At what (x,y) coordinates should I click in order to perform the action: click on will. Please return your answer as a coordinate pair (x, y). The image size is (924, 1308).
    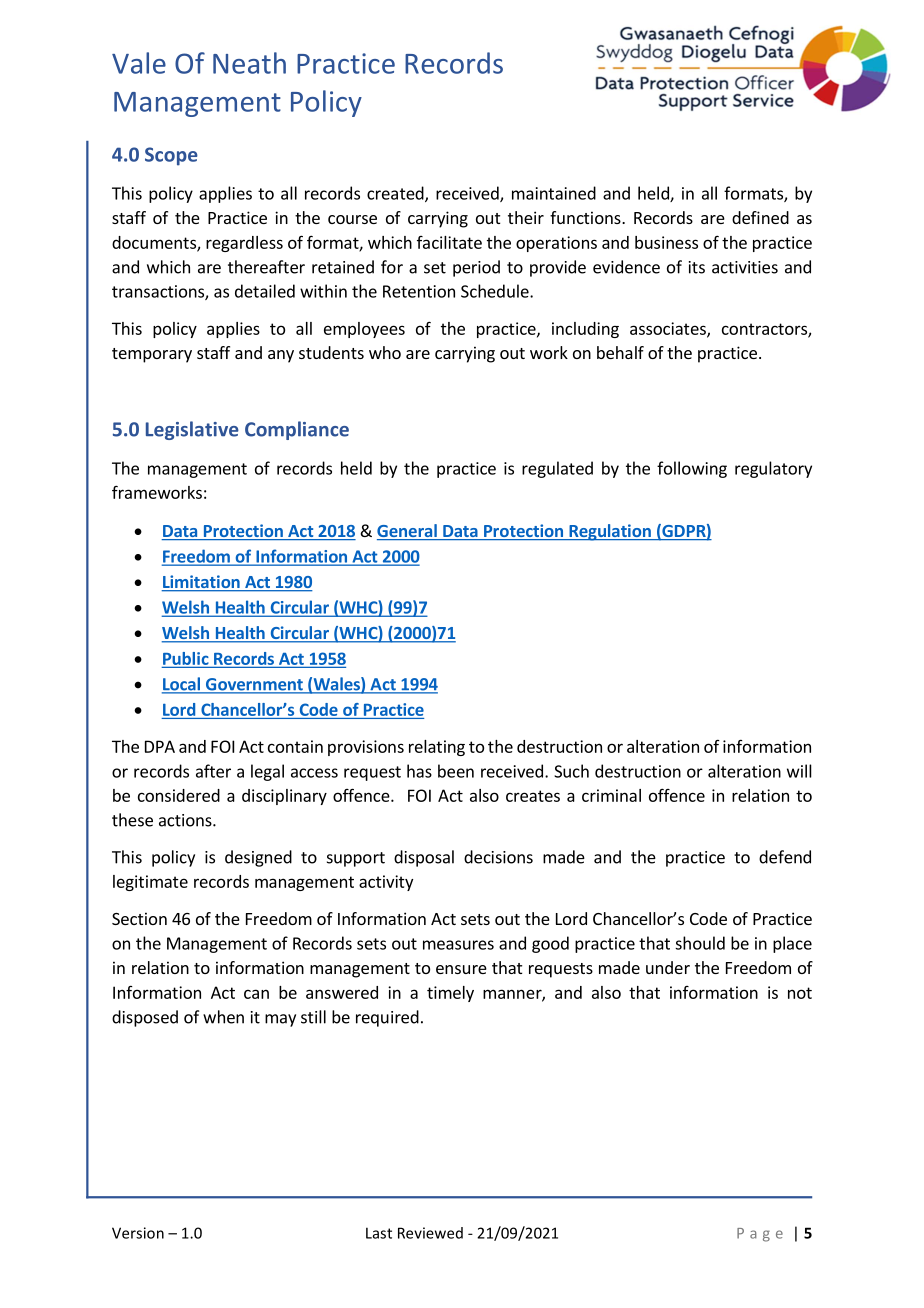
    Looking at the image, I should click on (799, 771).
